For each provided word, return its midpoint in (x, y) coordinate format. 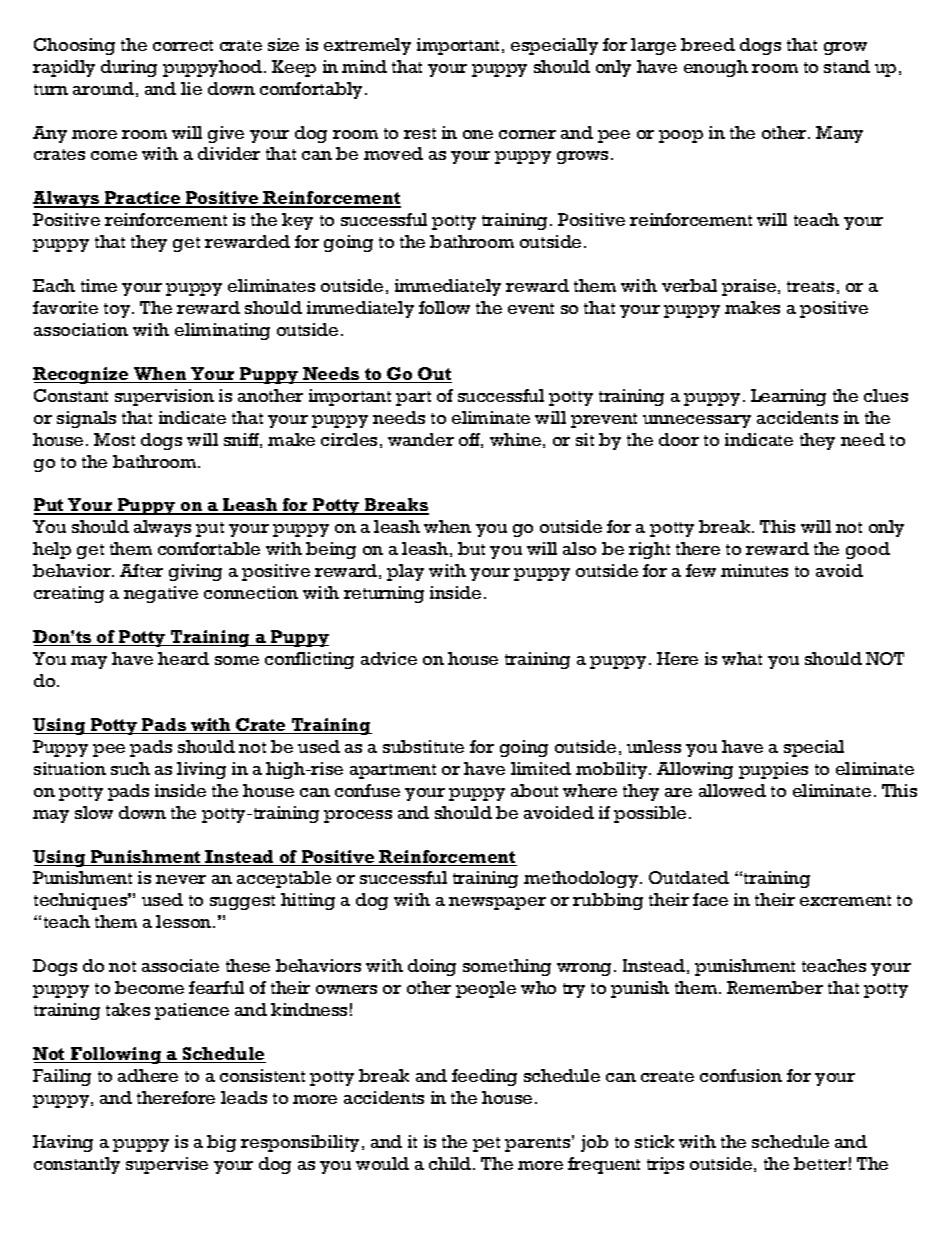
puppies (773, 770)
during (129, 68)
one (478, 134)
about (534, 790)
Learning (788, 397)
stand (847, 66)
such (130, 768)
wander (421, 439)
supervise (167, 1165)
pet (486, 1144)
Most (114, 439)
